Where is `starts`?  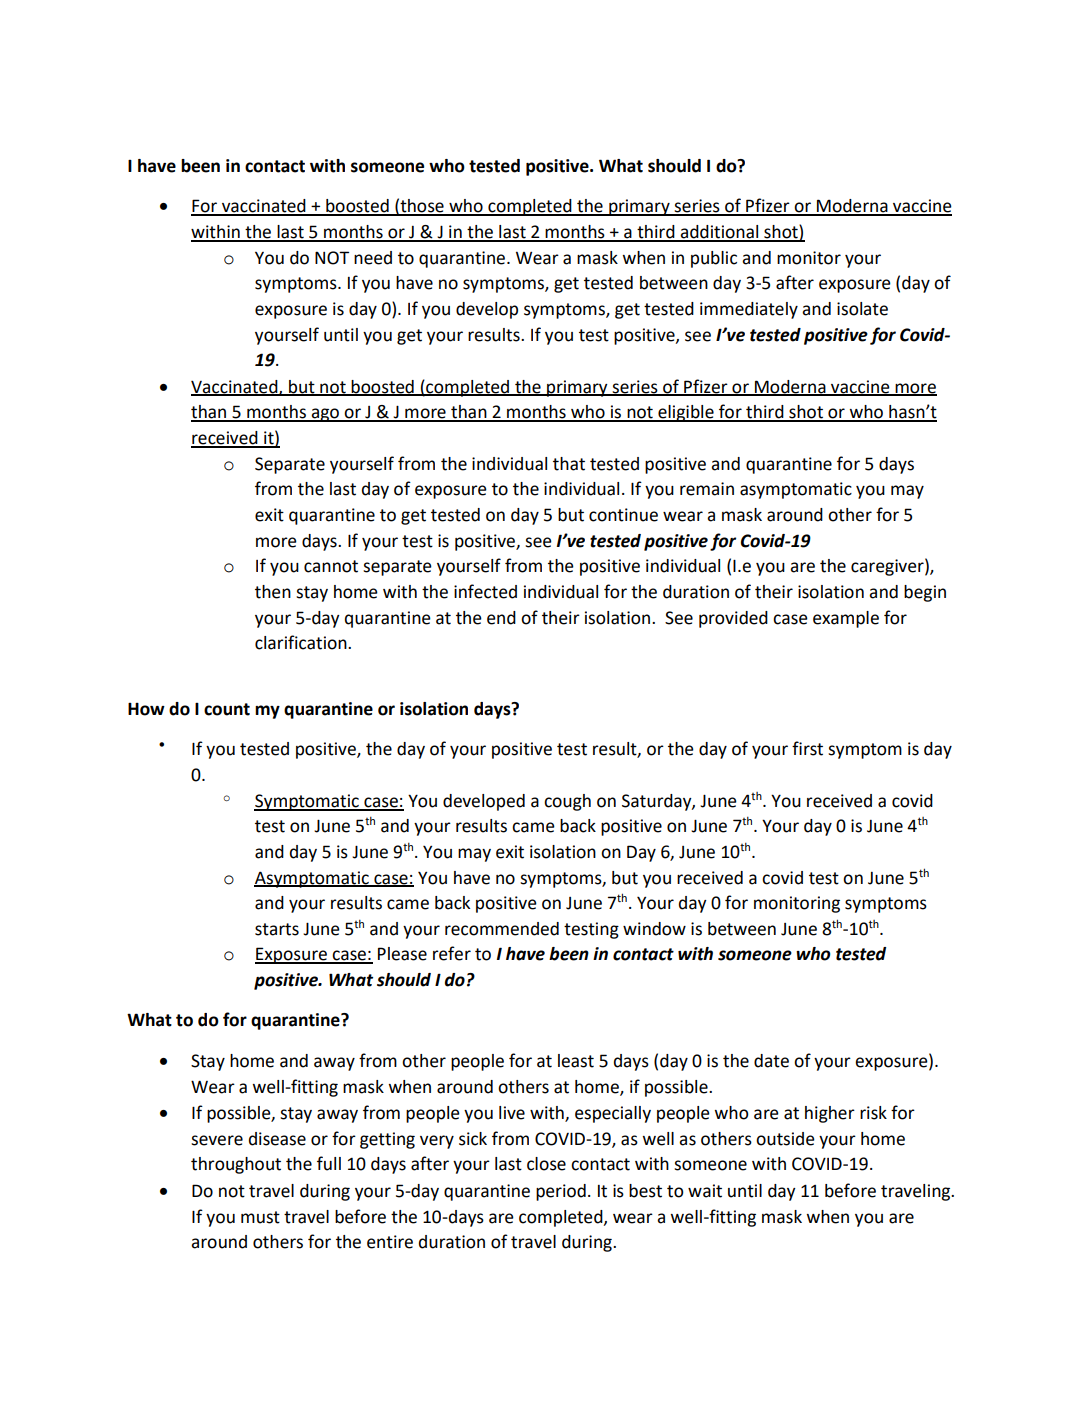
starts is located at coordinates (277, 929).
